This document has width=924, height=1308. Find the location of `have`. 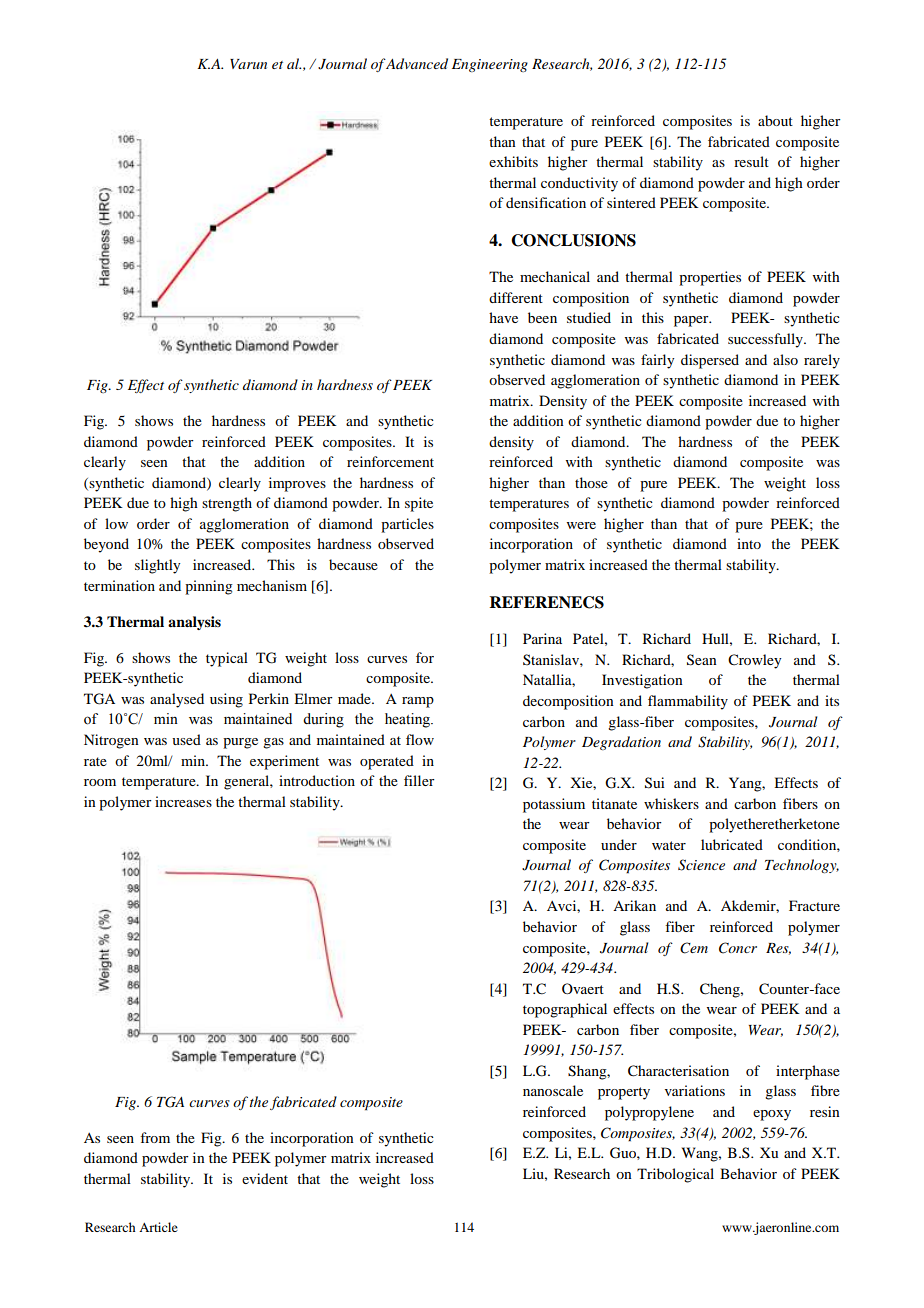

have is located at coordinates (503, 317).
